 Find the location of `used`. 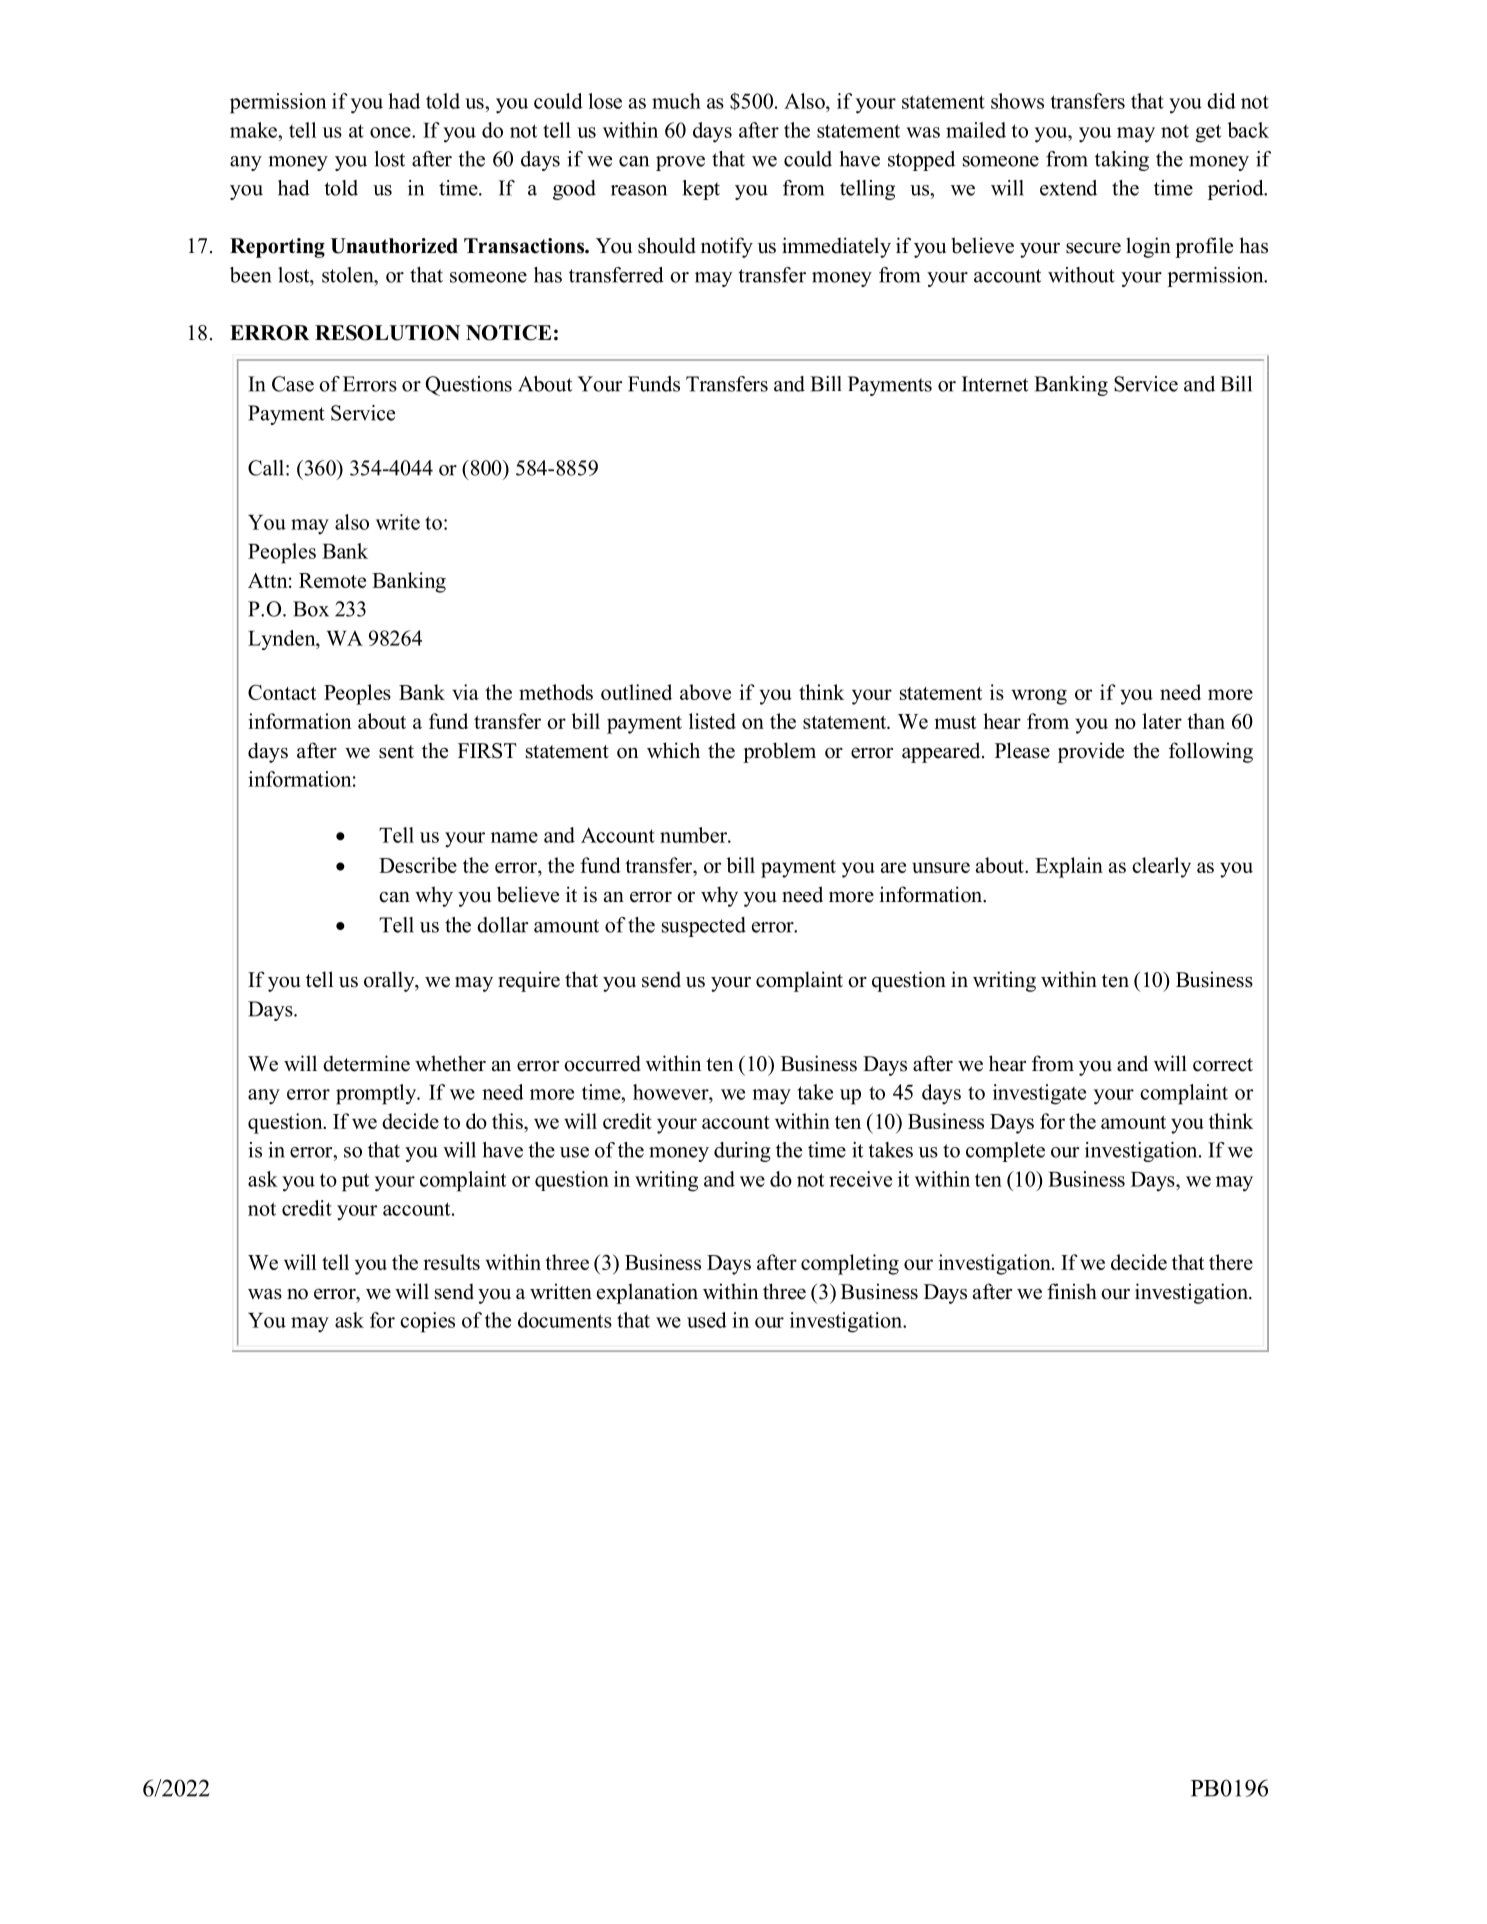

used is located at coordinates (707, 1320).
